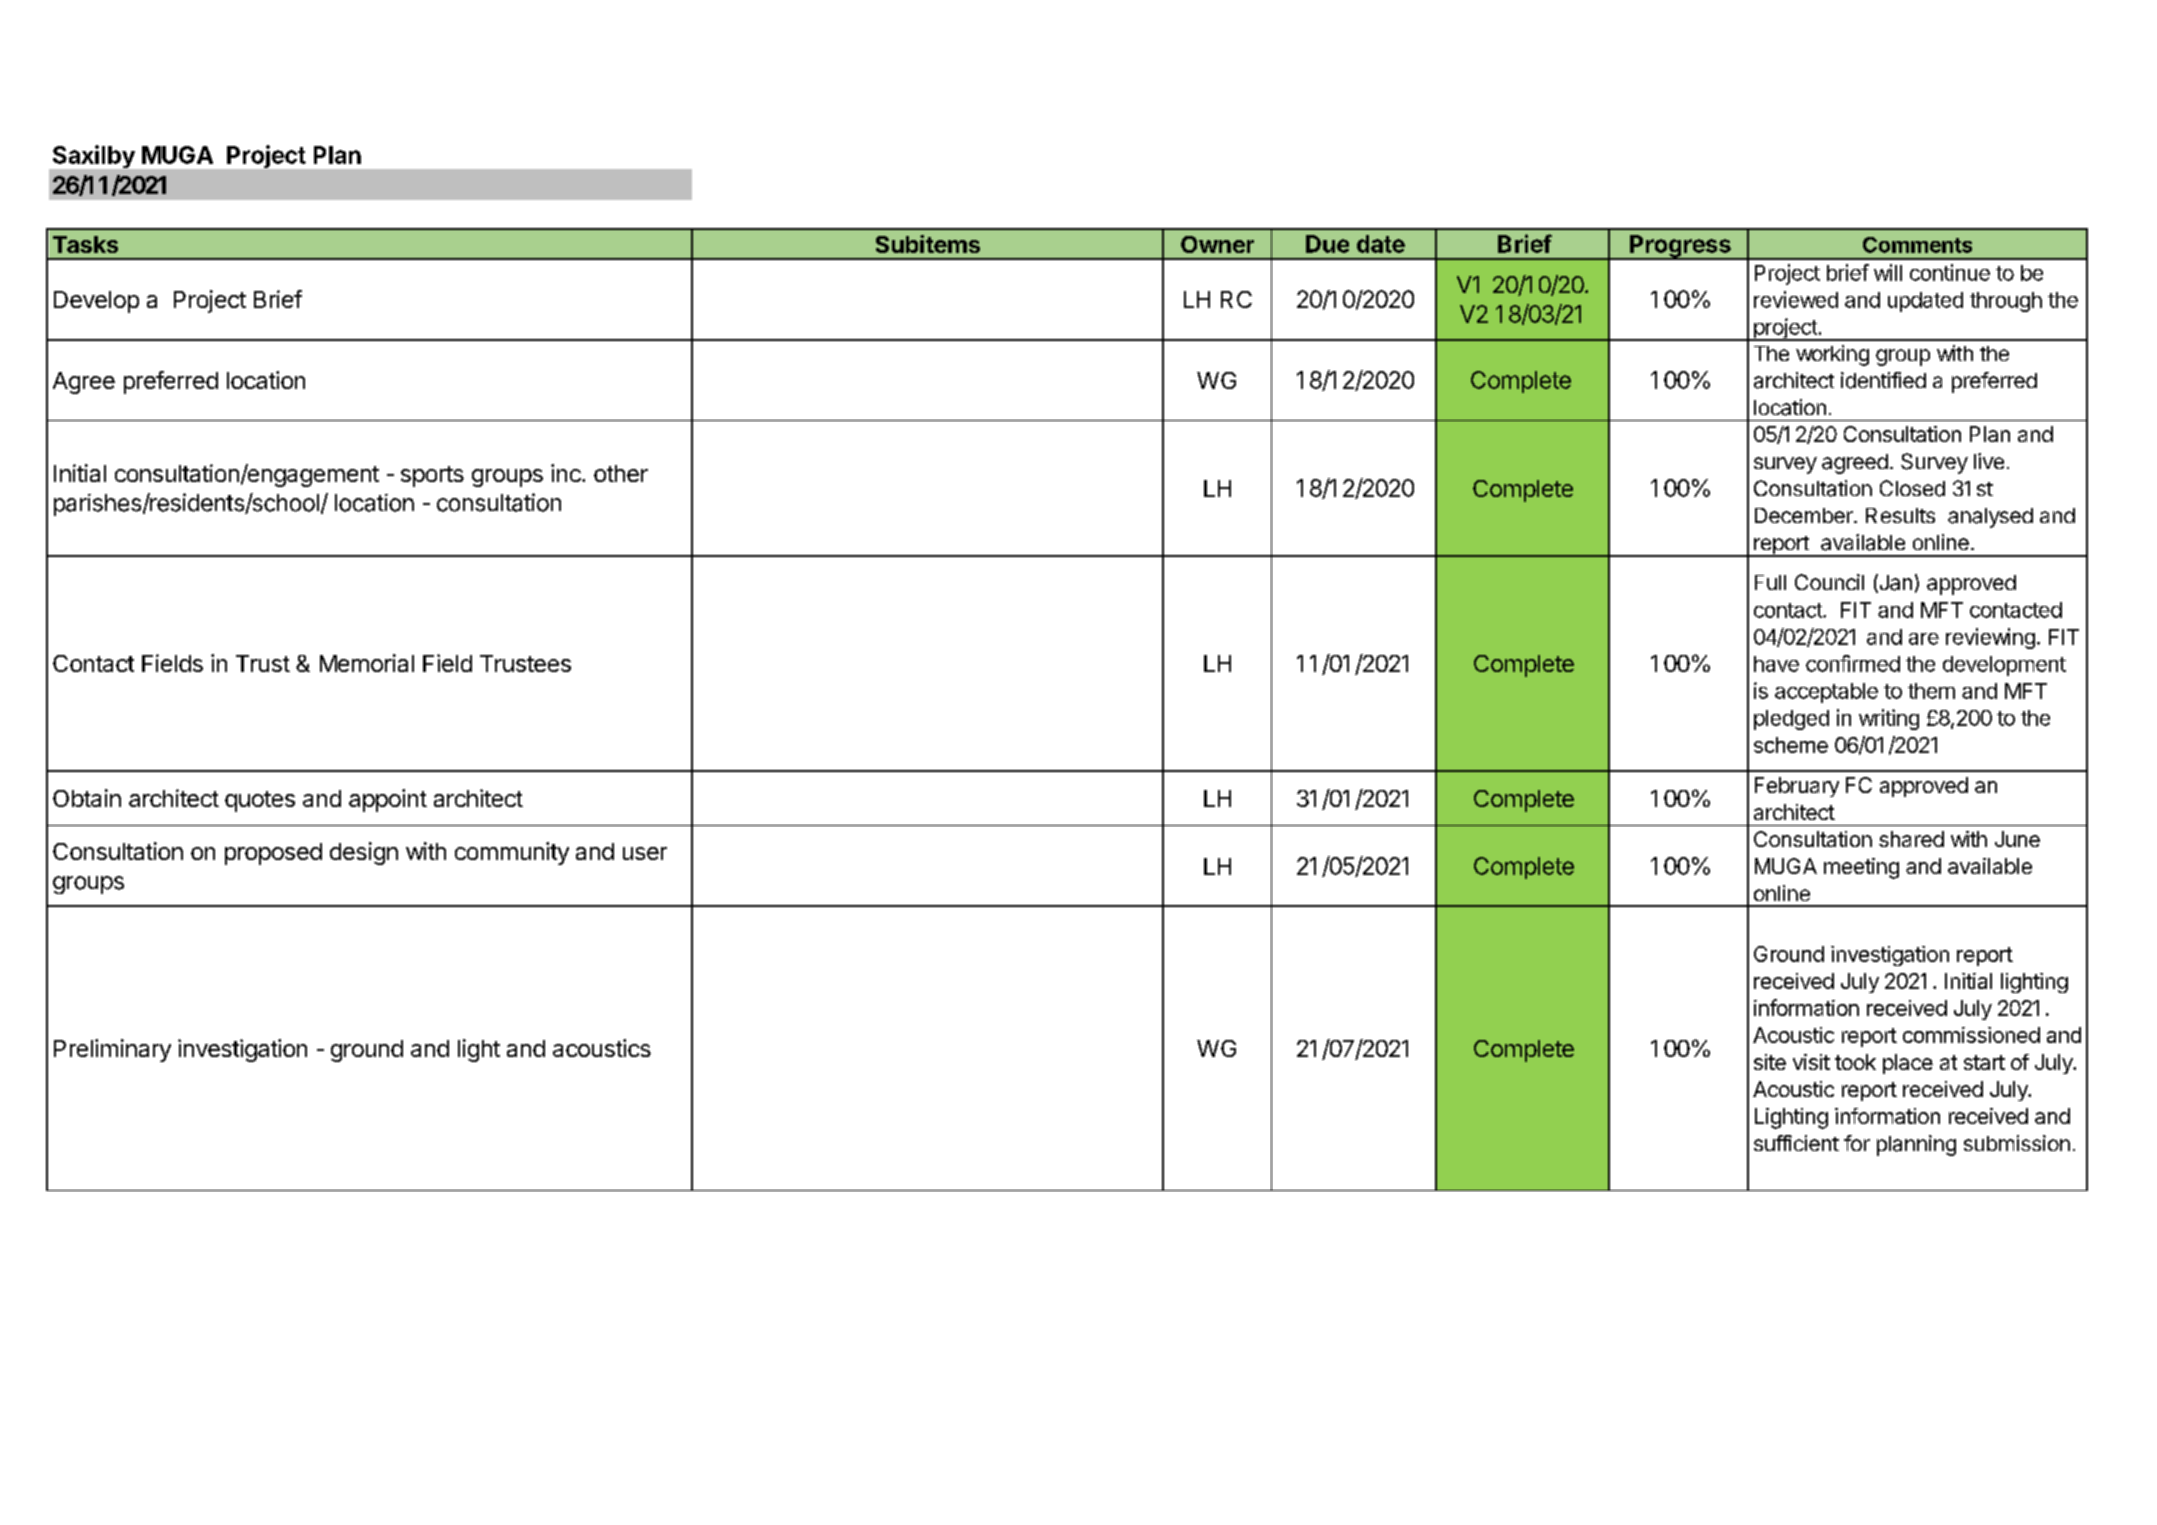 The image size is (2157, 1525). What do you see at coordinates (1826, 693) in the screenshot?
I see `acceptable` at bounding box center [1826, 693].
